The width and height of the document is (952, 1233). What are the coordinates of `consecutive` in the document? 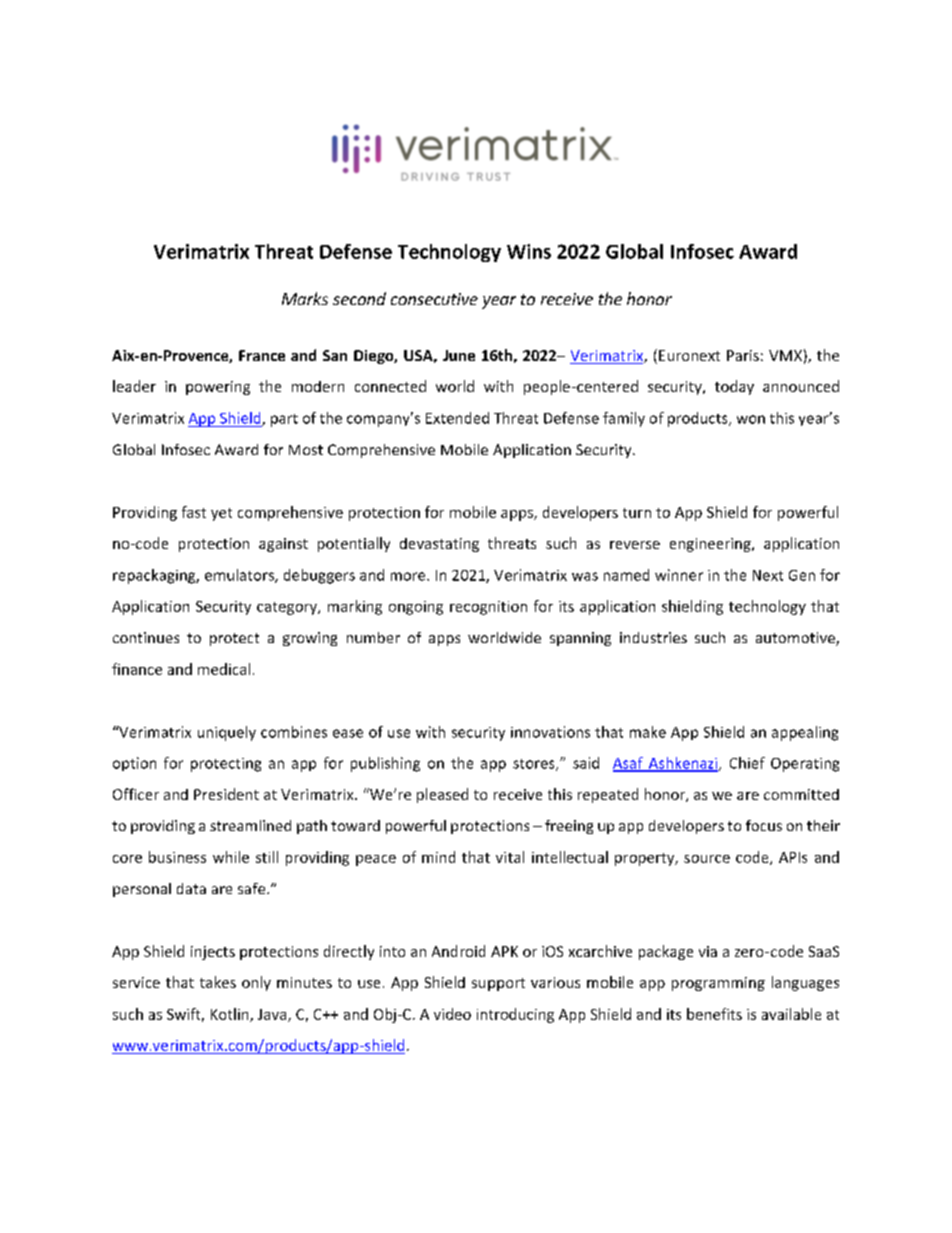 It's located at (434, 299).
